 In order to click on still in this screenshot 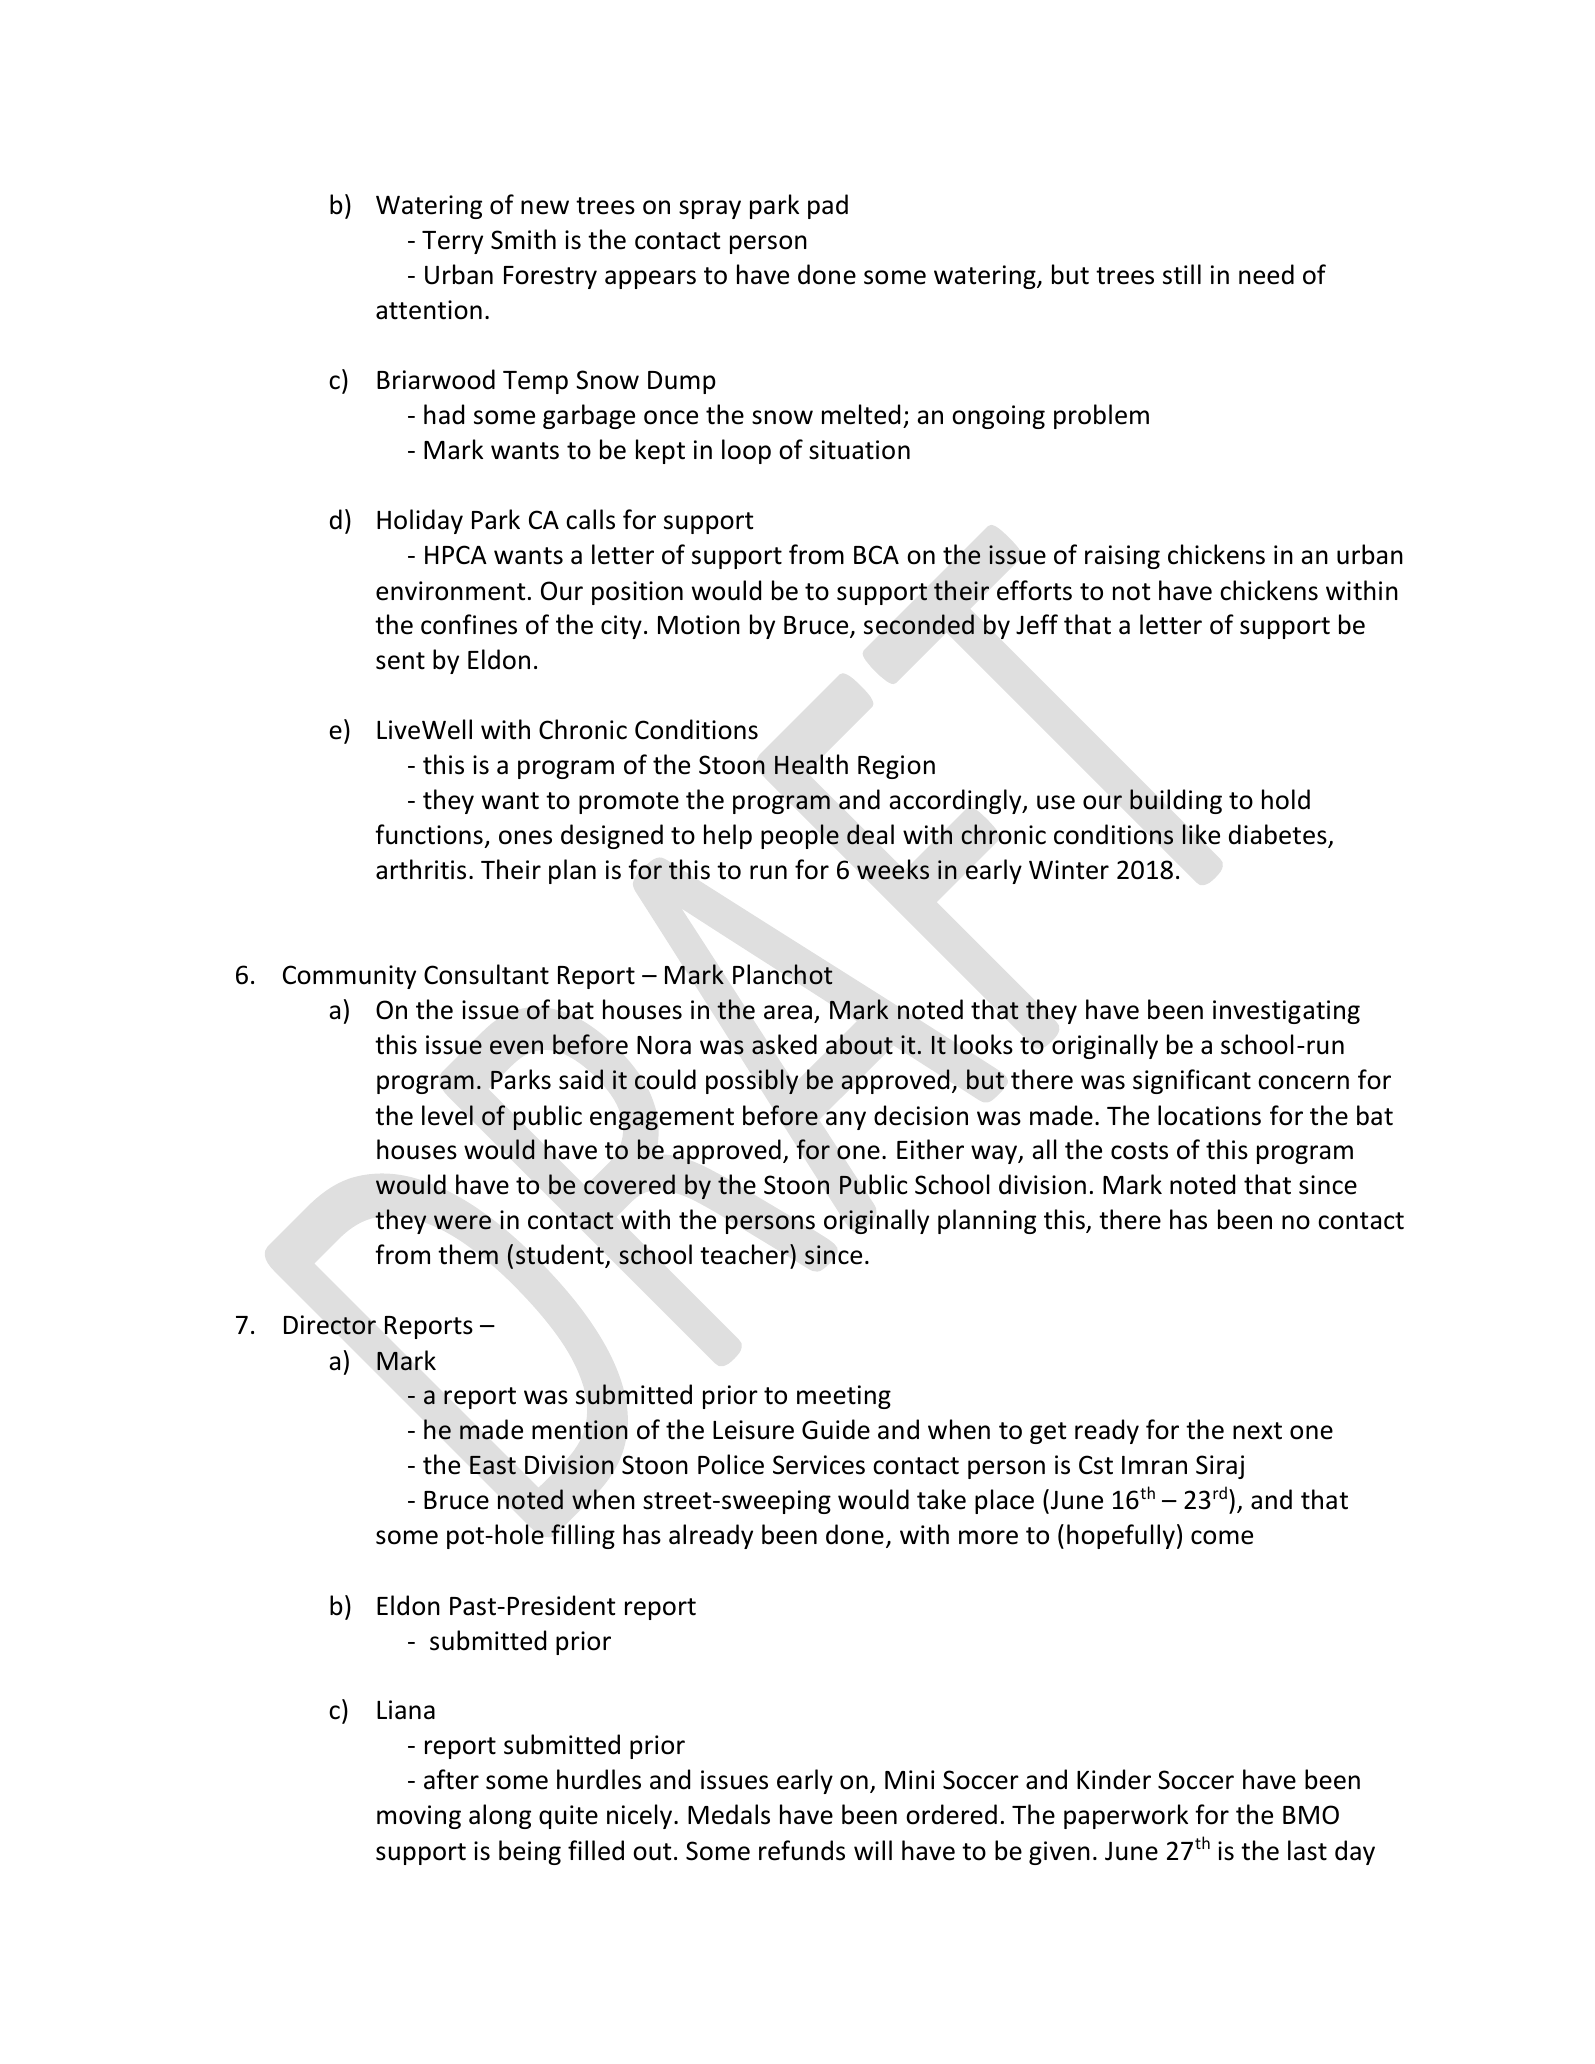, I will do `click(1182, 274)`.
